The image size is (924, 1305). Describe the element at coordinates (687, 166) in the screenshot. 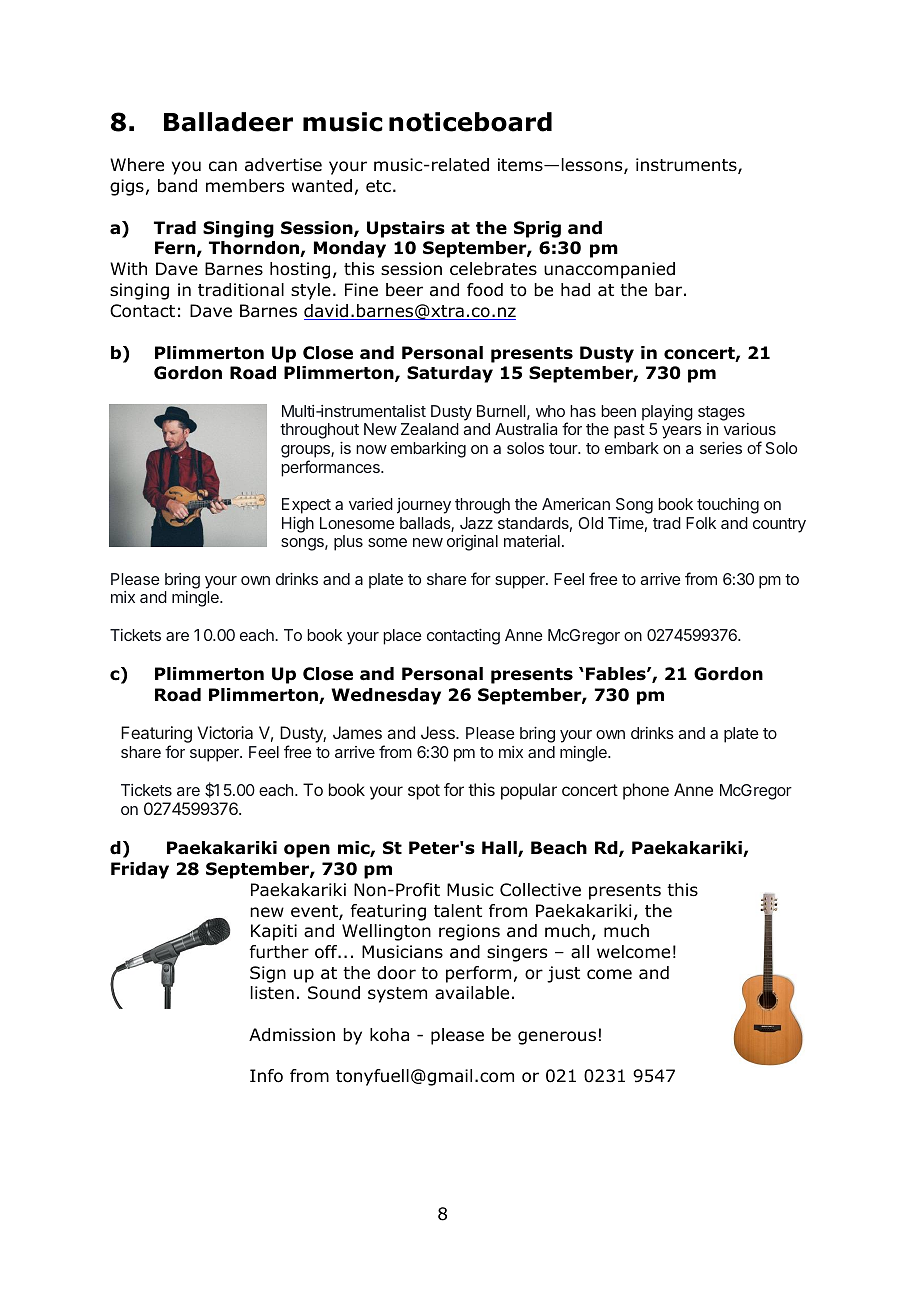

I see `instruments` at that location.
